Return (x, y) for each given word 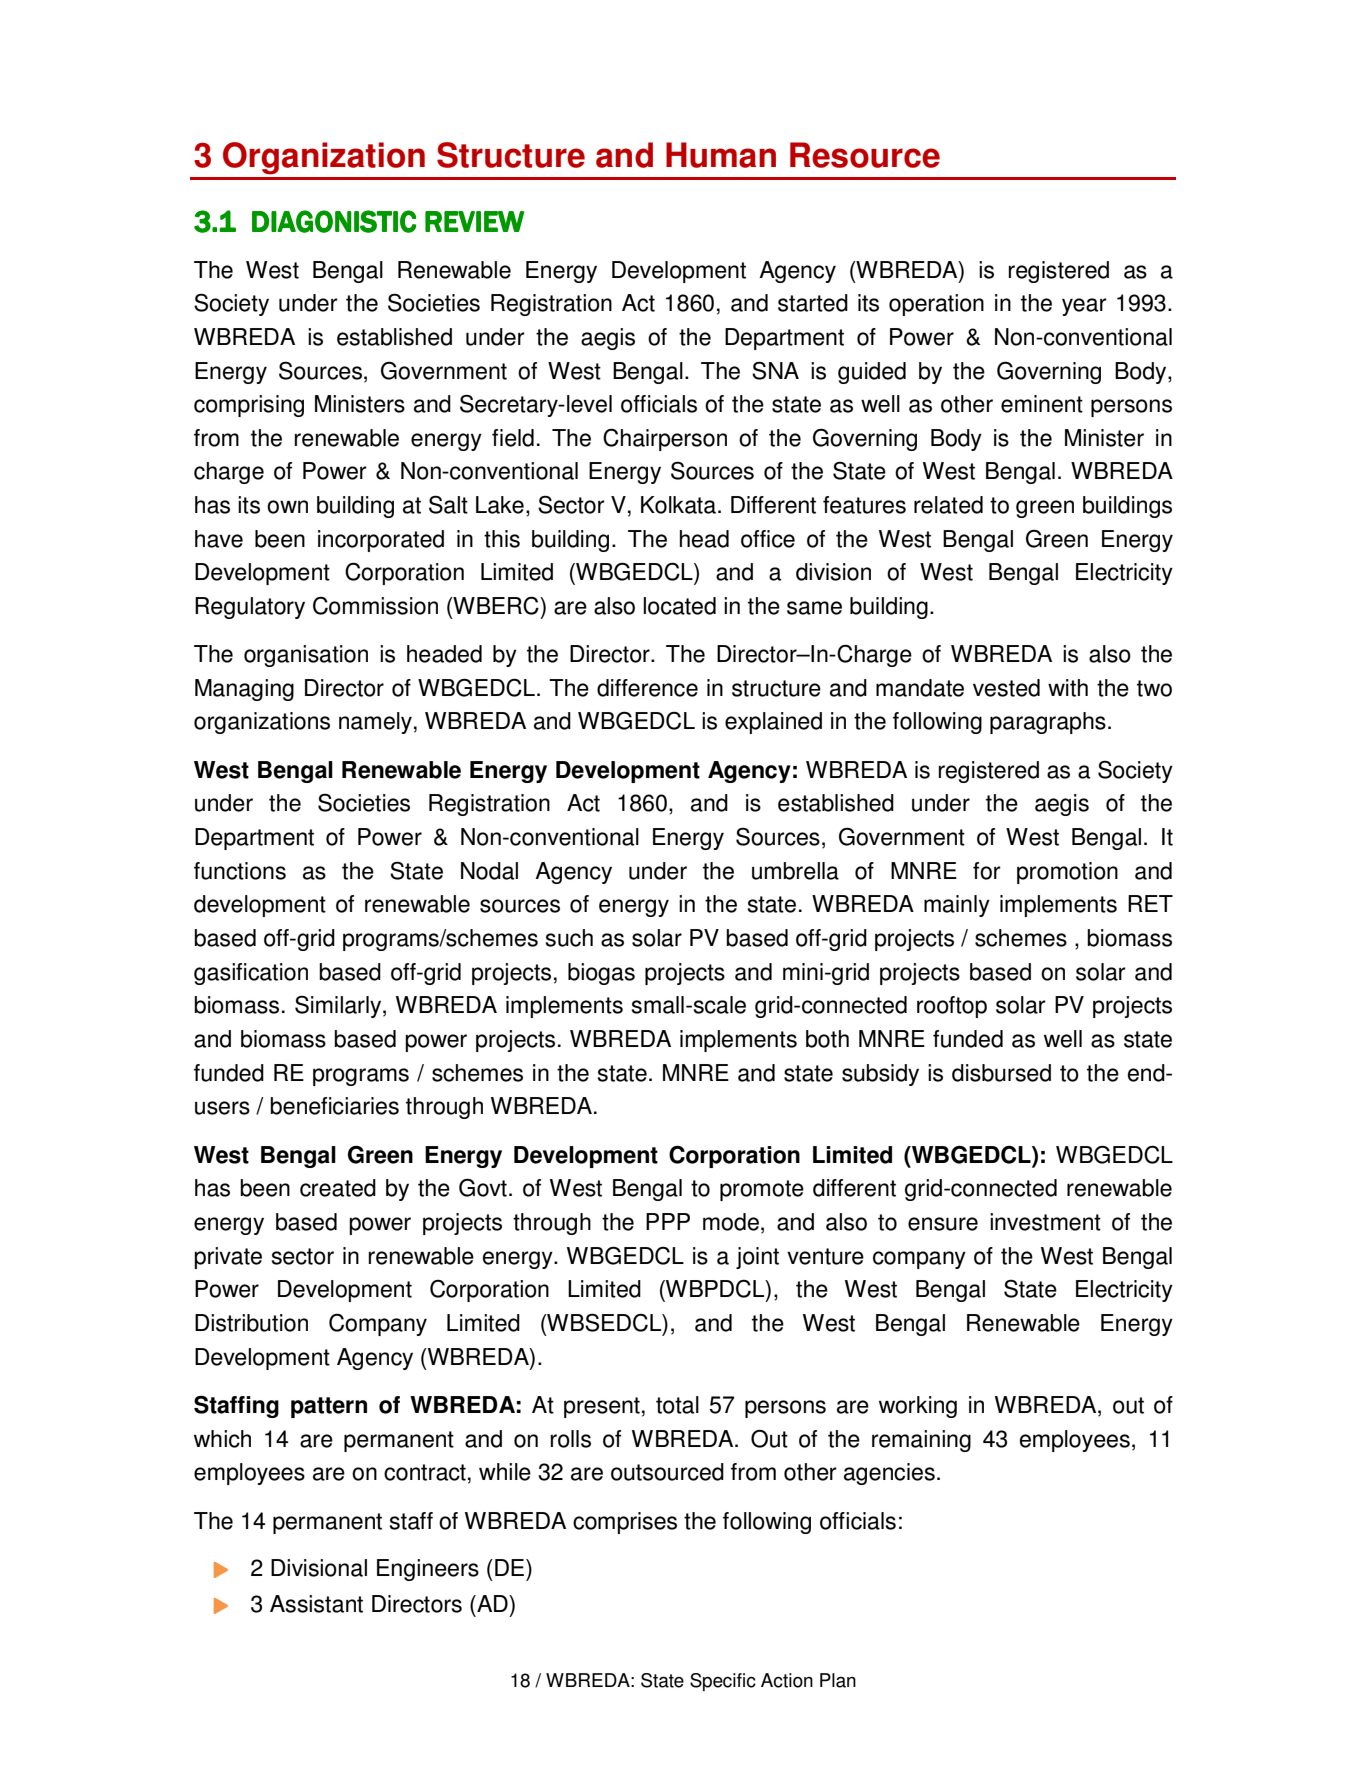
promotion (1067, 873)
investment (1045, 1222)
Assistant (316, 1604)
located (679, 606)
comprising (249, 406)
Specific (723, 1682)
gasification (251, 974)
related (948, 505)
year (1084, 307)
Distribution (251, 1323)
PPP (668, 1221)
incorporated (381, 541)
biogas (601, 974)
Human (721, 155)
